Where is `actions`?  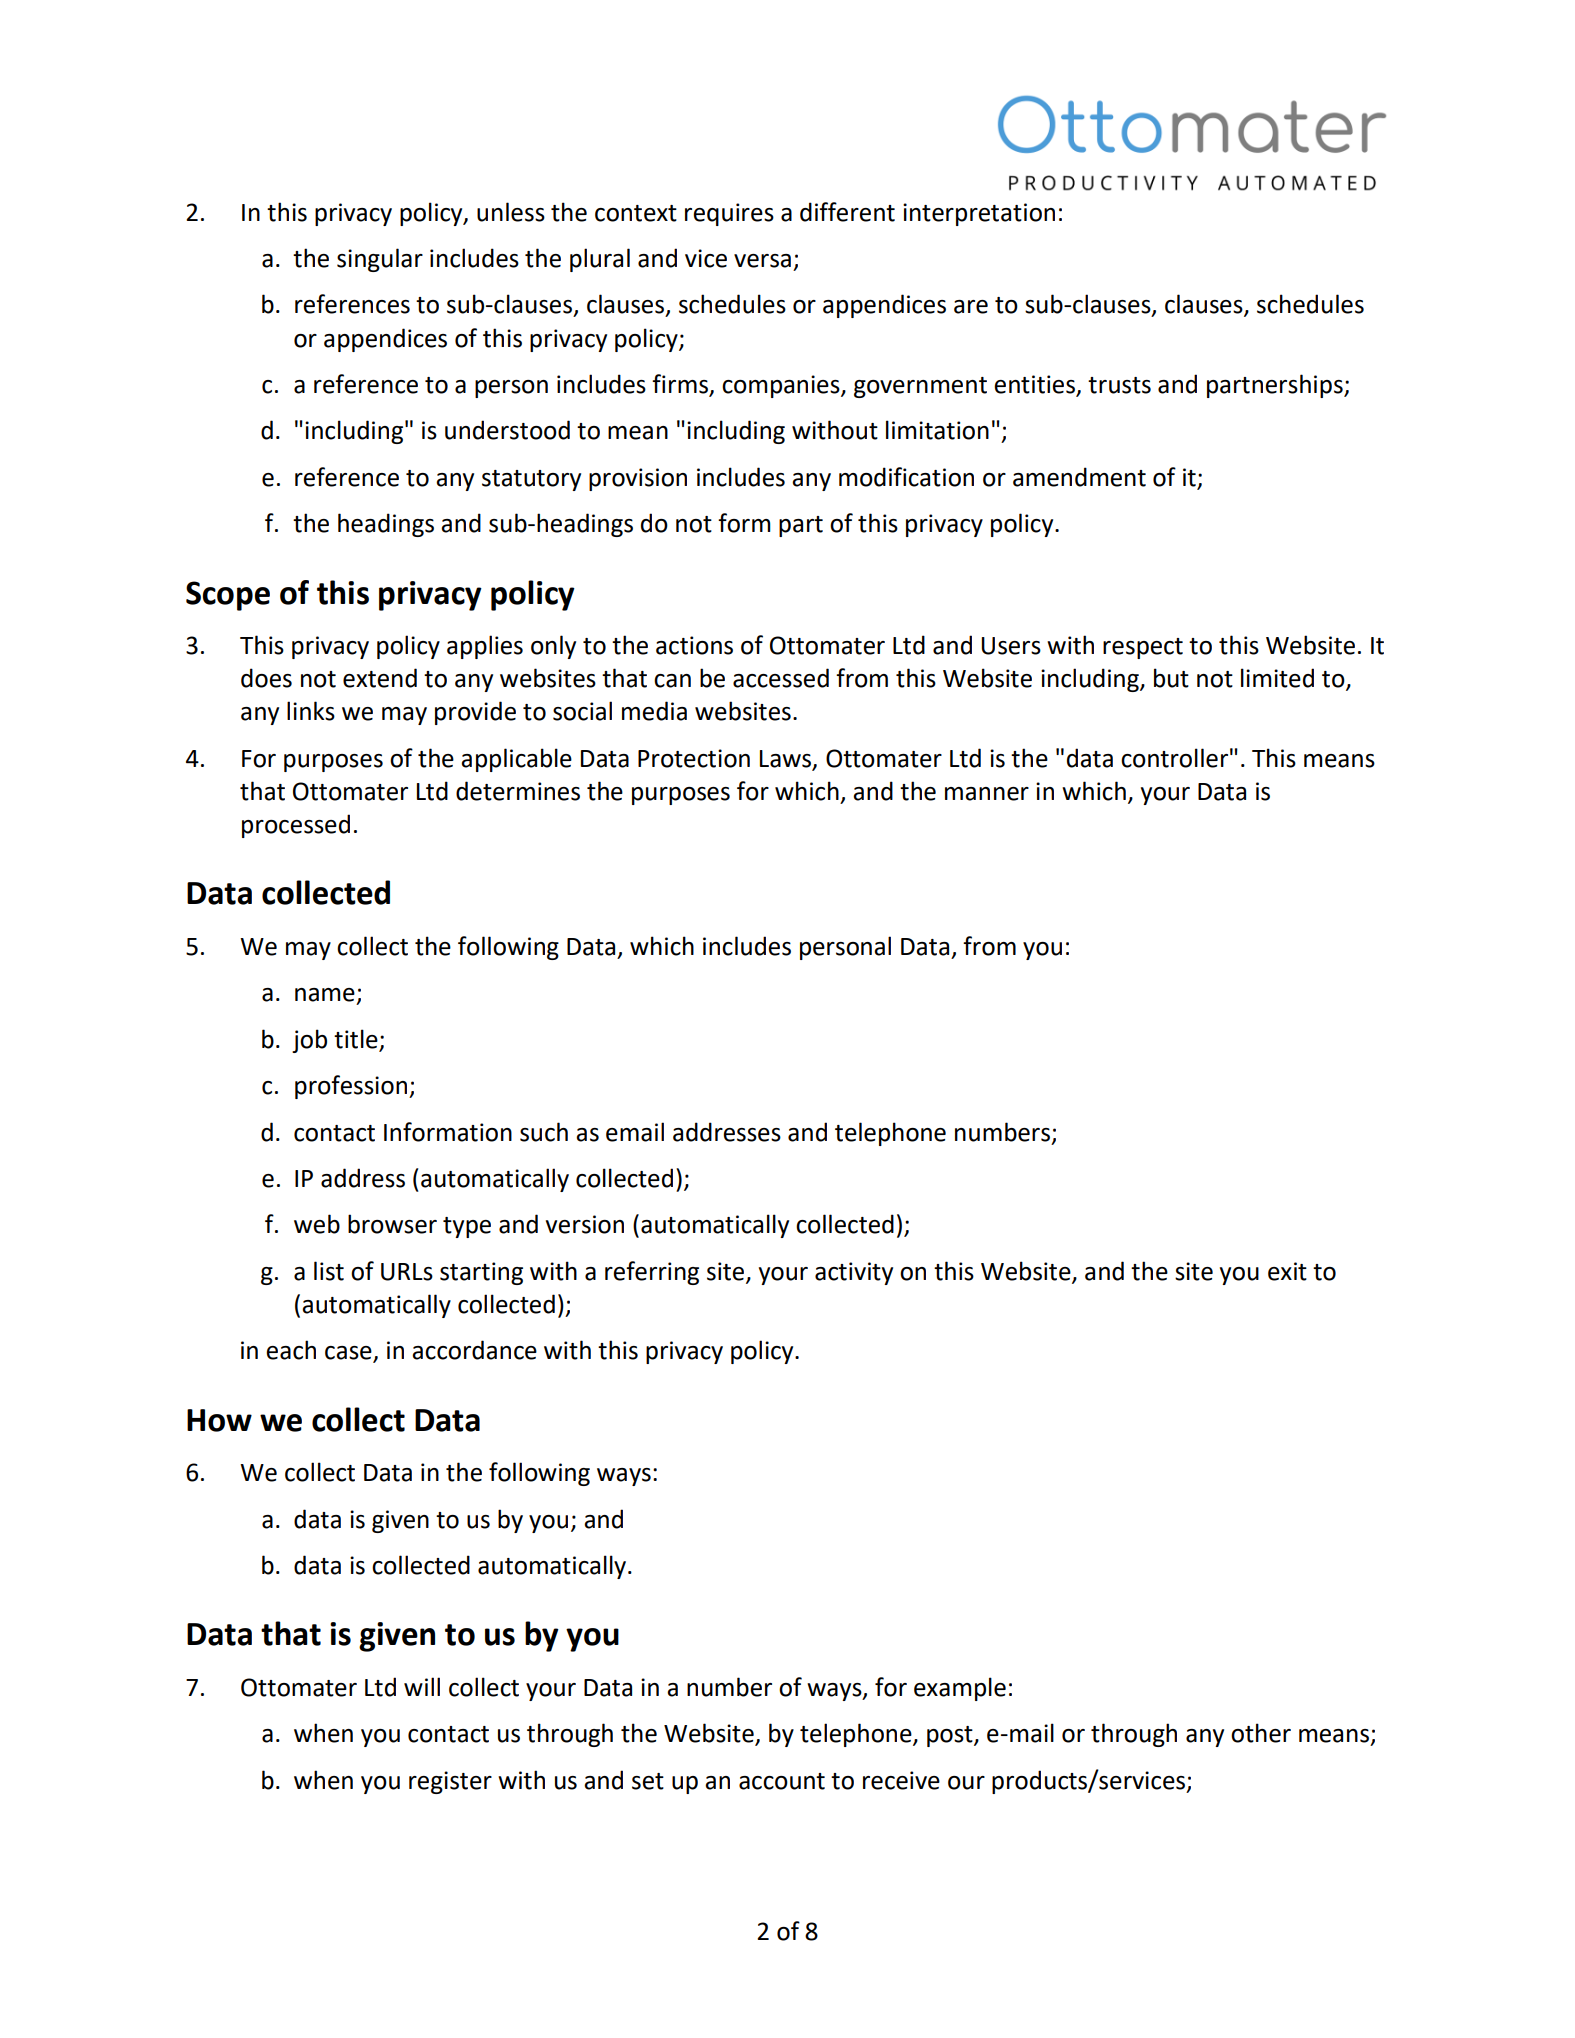 actions is located at coordinates (694, 645).
